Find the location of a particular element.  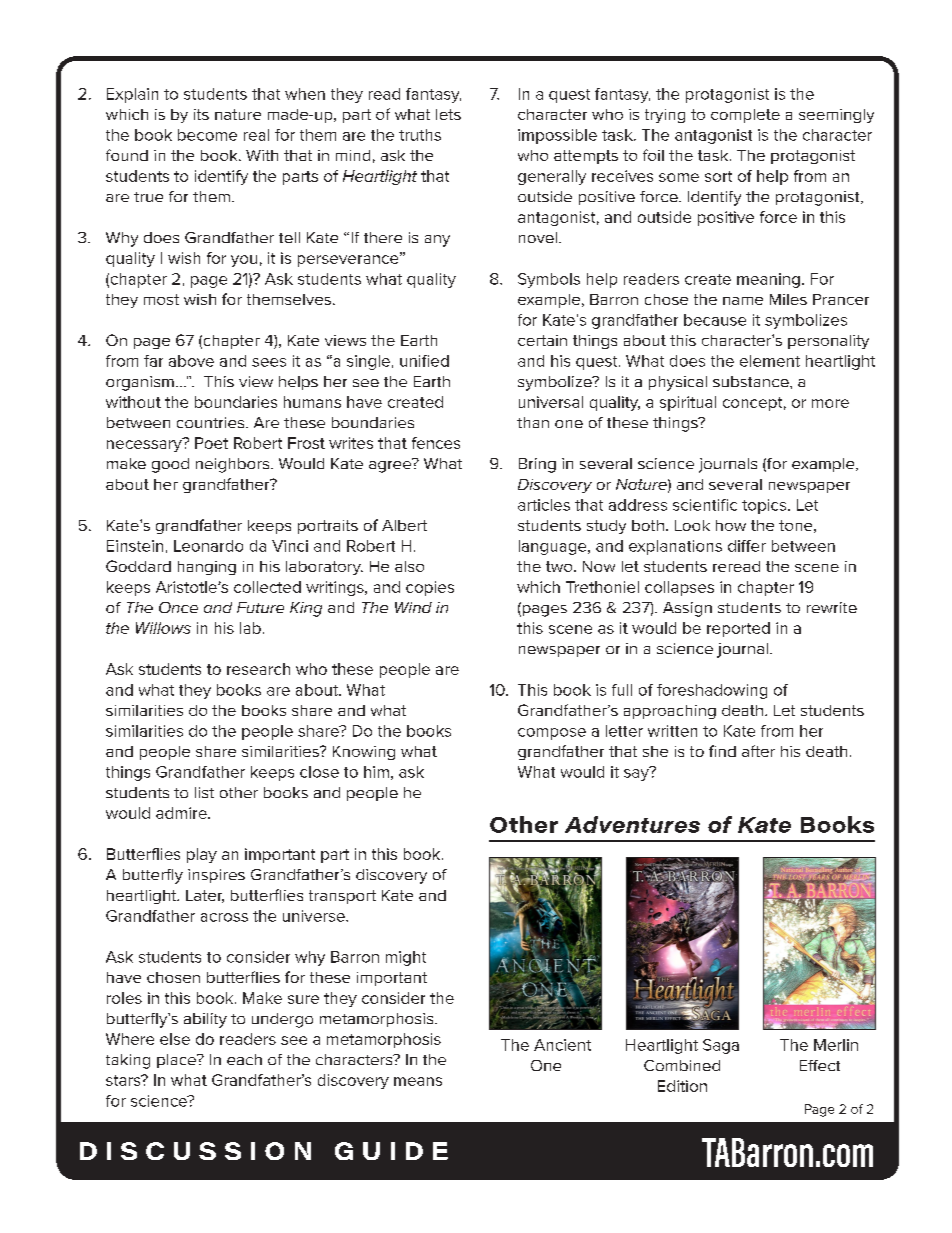

reported is located at coordinates (738, 629).
